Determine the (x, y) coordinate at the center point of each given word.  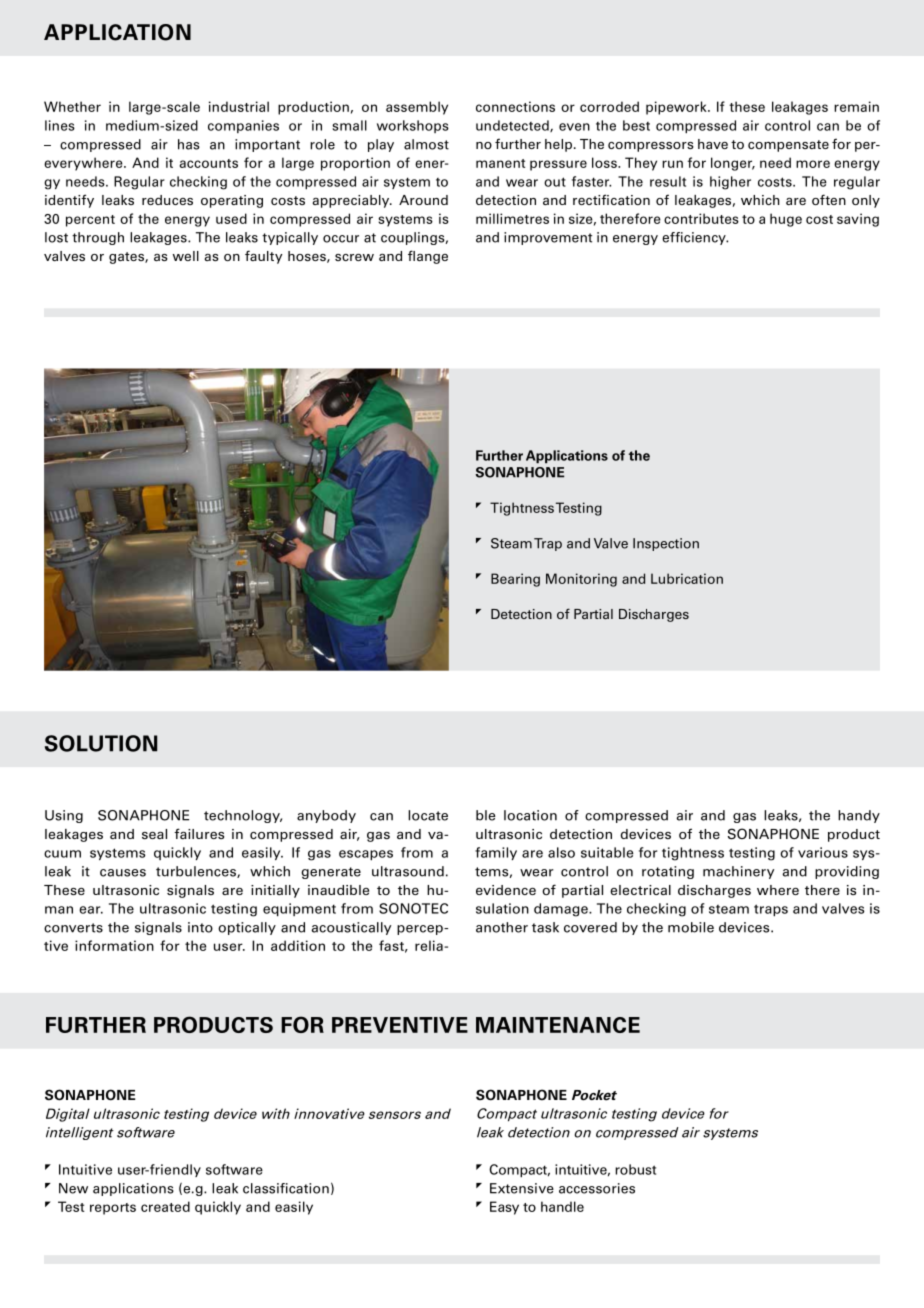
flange (428, 257)
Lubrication (687, 578)
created (165, 1206)
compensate (788, 146)
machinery (738, 872)
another (502, 927)
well (186, 256)
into (200, 927)
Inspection (666, 544)
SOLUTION (101, 743)
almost (426, 144)
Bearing (515, 580)
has (189, 144)
